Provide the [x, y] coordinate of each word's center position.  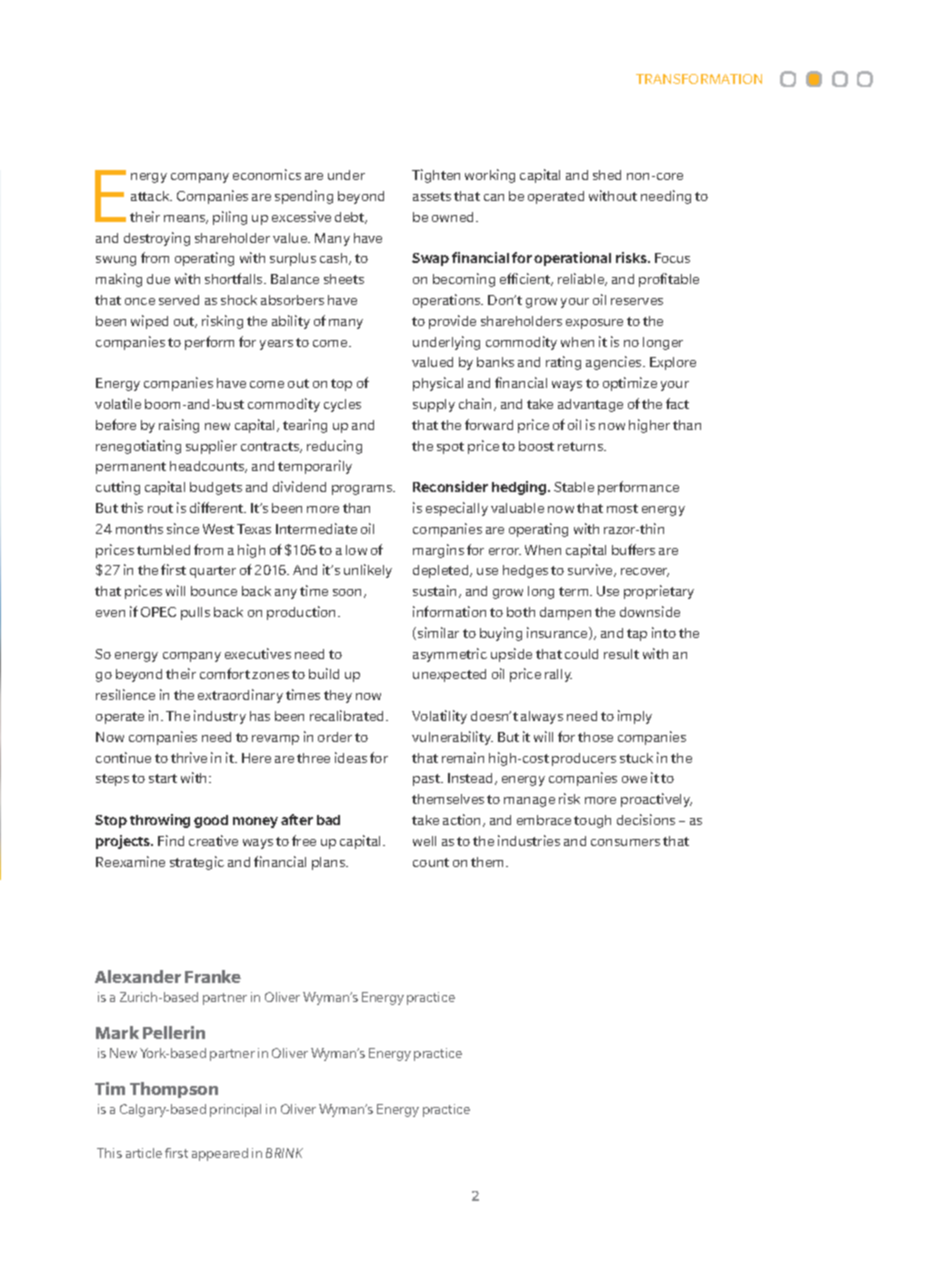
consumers [625, 842]
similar [438, 632]
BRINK [284, 1153]
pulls [195, 613]
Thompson [174, 1090]
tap [637, 635]
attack [151, 196]
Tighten [436, 176]
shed [607, 175]
